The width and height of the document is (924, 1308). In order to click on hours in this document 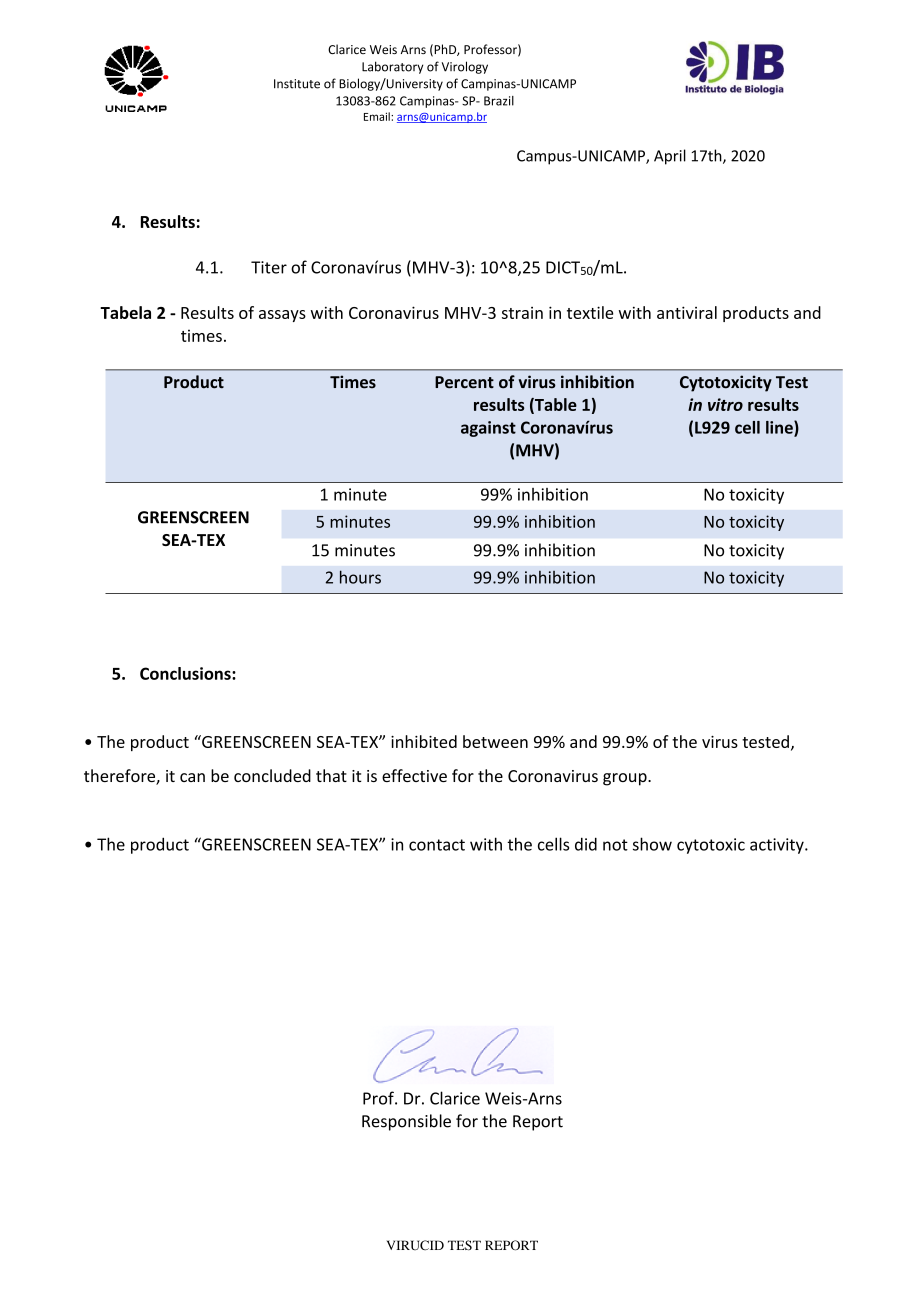, I will do `click(360, 577)`.
